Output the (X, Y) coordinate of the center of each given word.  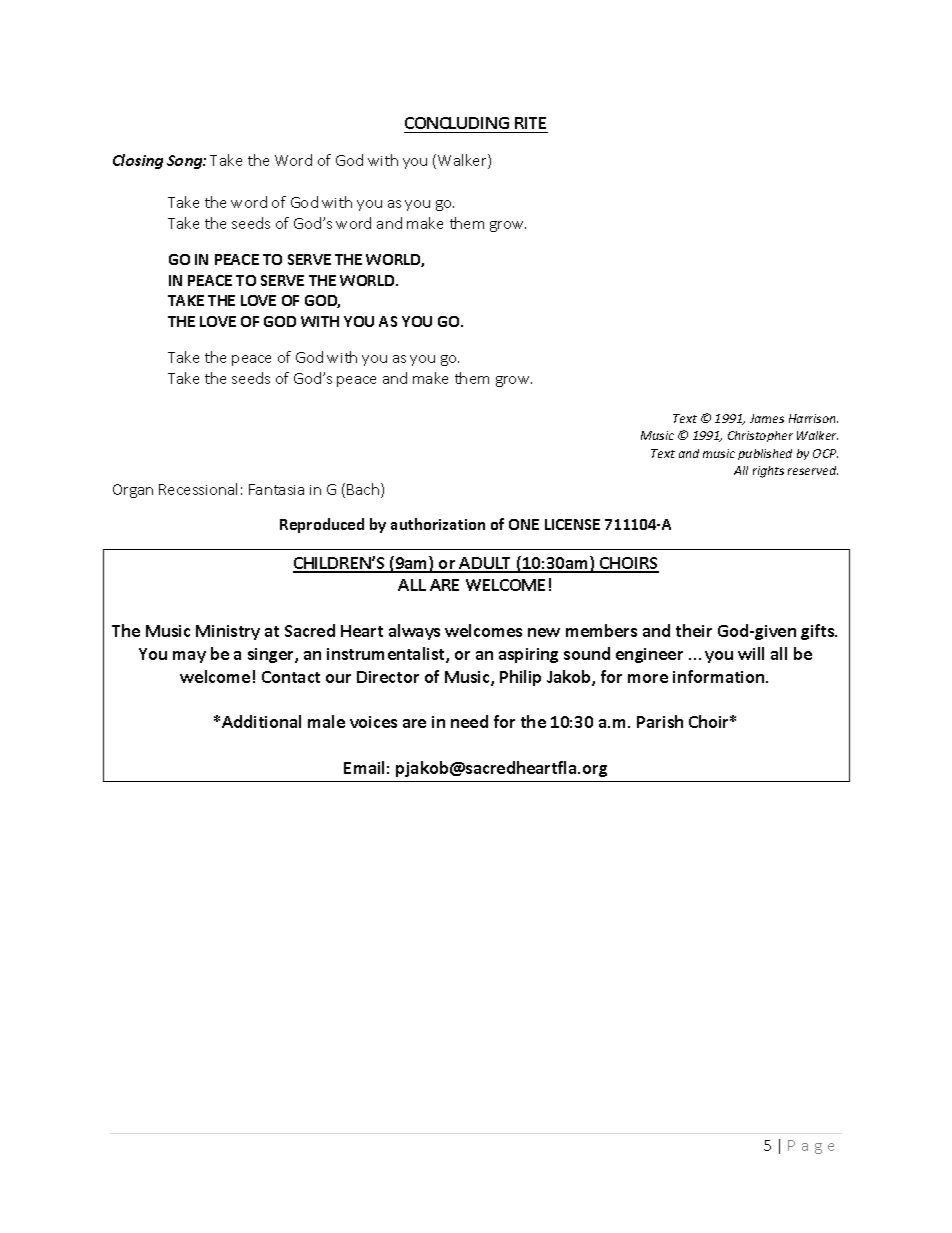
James (767, 418)
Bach (363, 489)
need (469, 721)
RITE (530, 123)
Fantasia (276, 489)
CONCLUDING (457, 125)
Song (185, 162)
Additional (261, 721)
